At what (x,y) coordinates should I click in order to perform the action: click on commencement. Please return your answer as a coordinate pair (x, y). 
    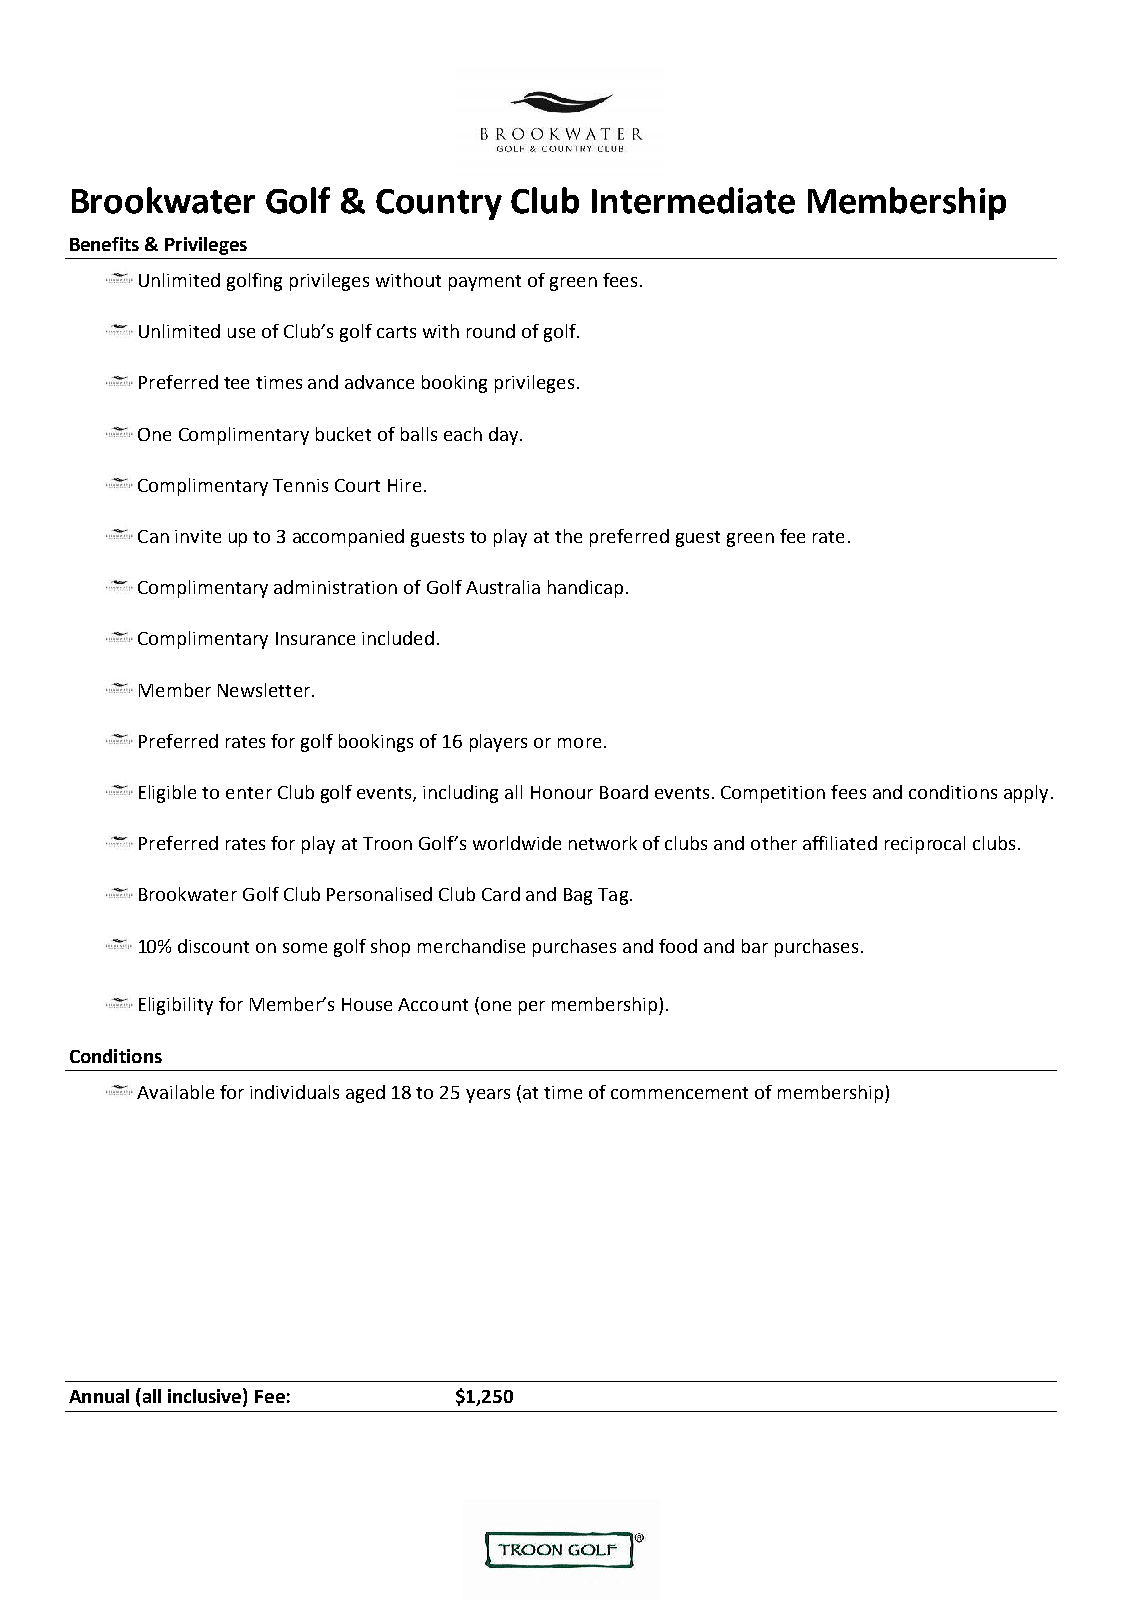
    Looking at the image, I should click on (679, 1093).
